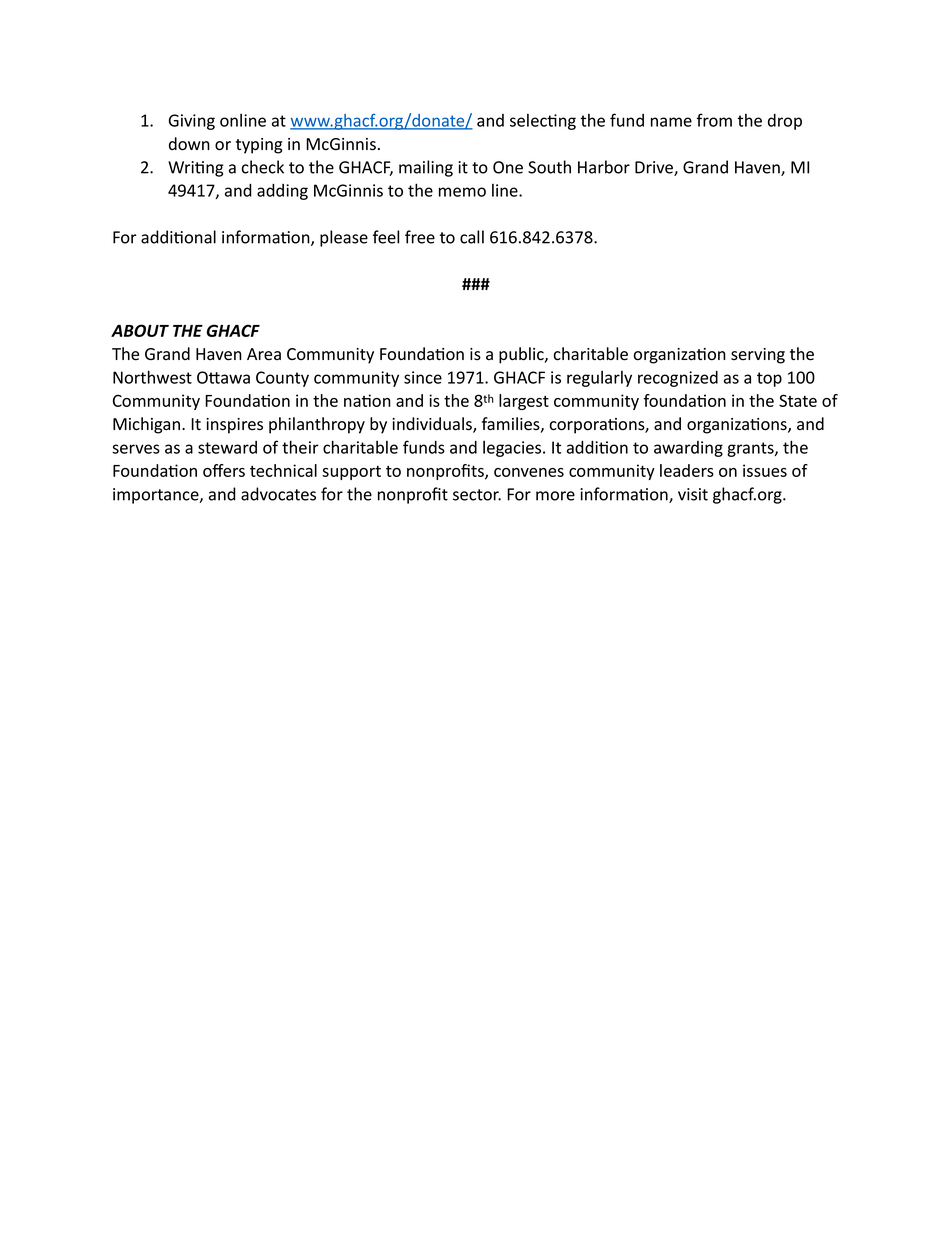 The image size is (952, 1233). I want to click on free, so click(420, 237).
